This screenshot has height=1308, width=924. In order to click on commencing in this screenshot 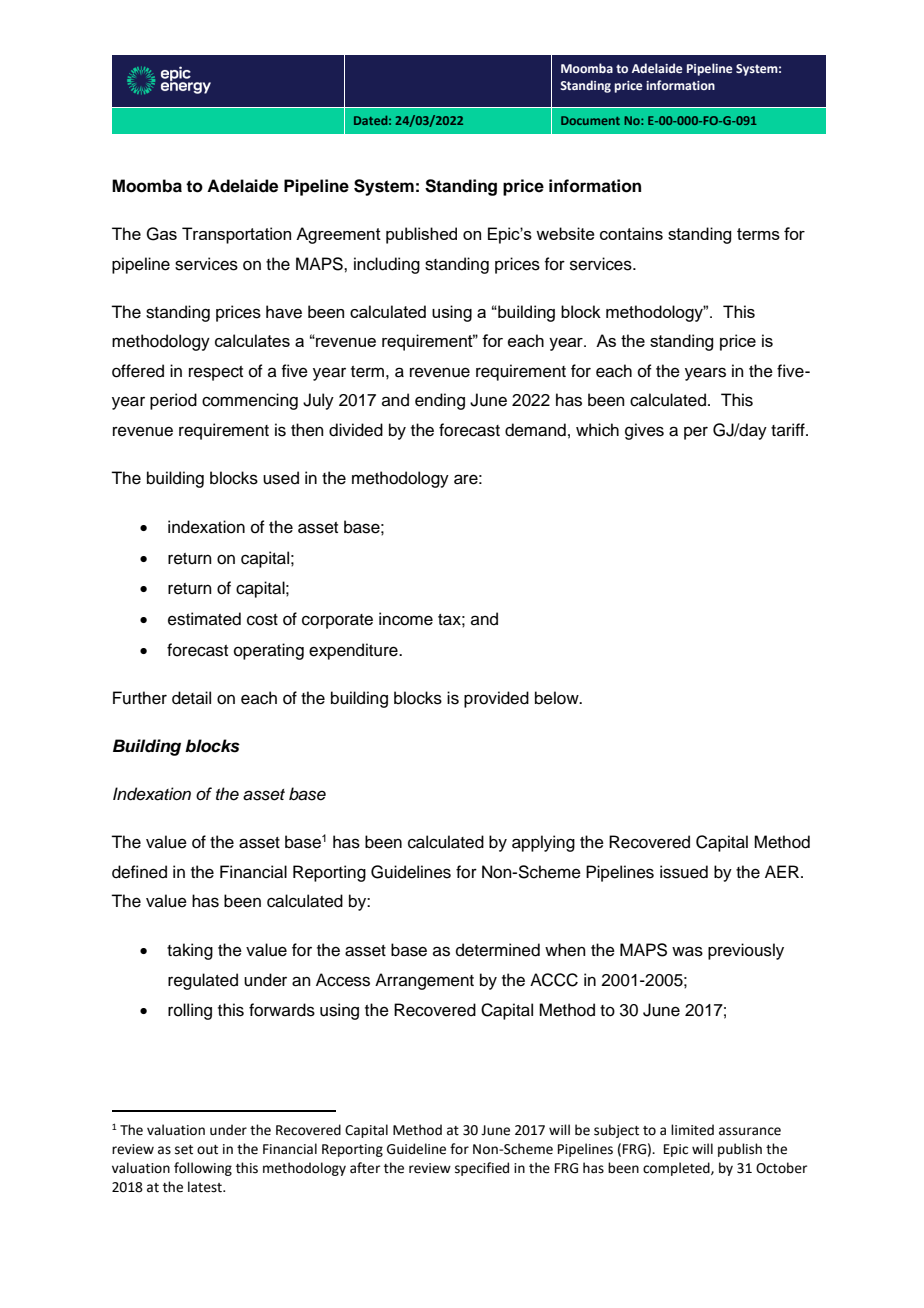, I will do `click(250, 401)`.
